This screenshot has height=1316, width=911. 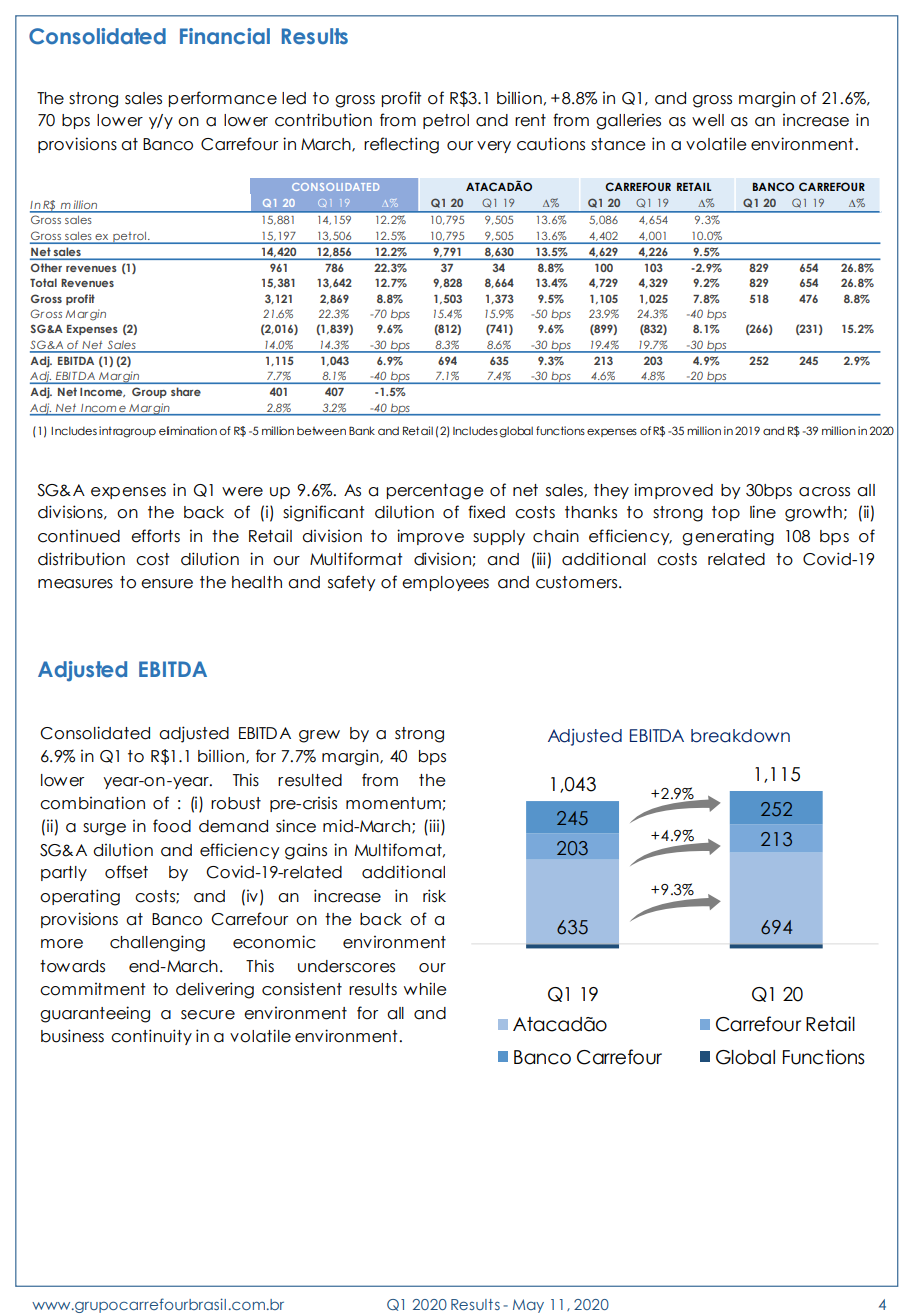 I want to click on well, so click(x=708, y=120).
